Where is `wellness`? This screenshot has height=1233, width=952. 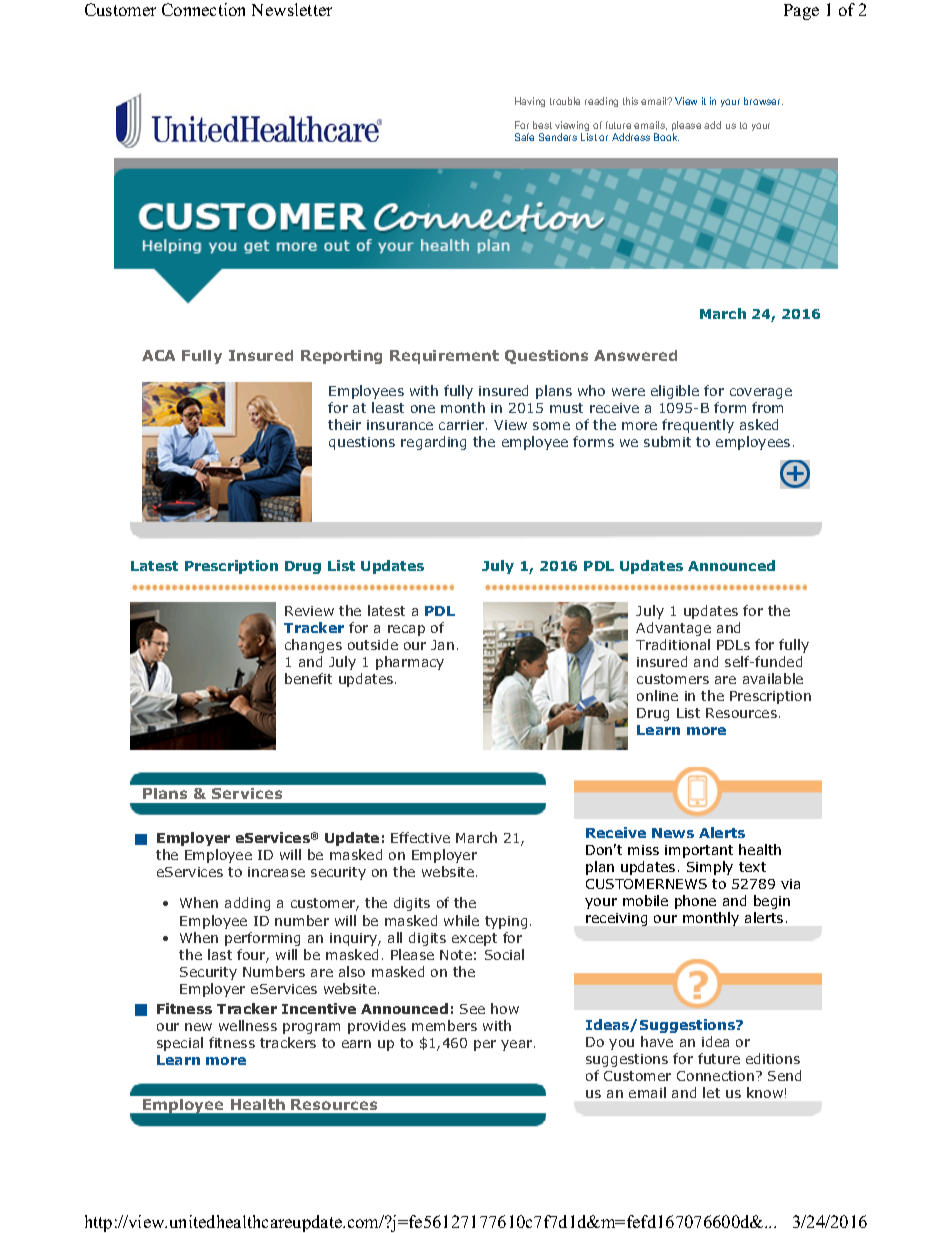
wellness is located at coordinates (248, 1025).
